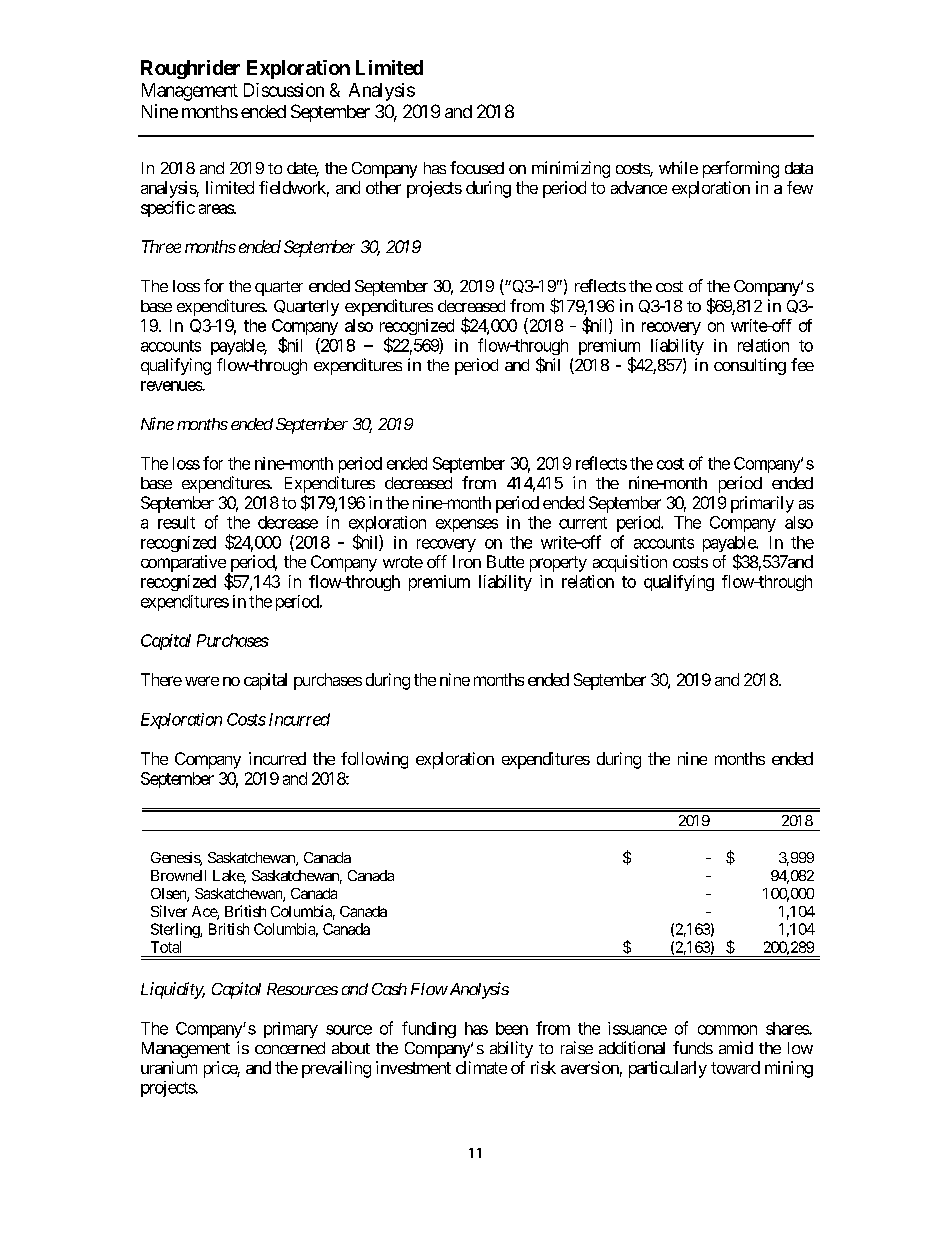  What do you see at coordinates (477, 167) in the page?
I see `focused` at bounding box center [477, 167].
